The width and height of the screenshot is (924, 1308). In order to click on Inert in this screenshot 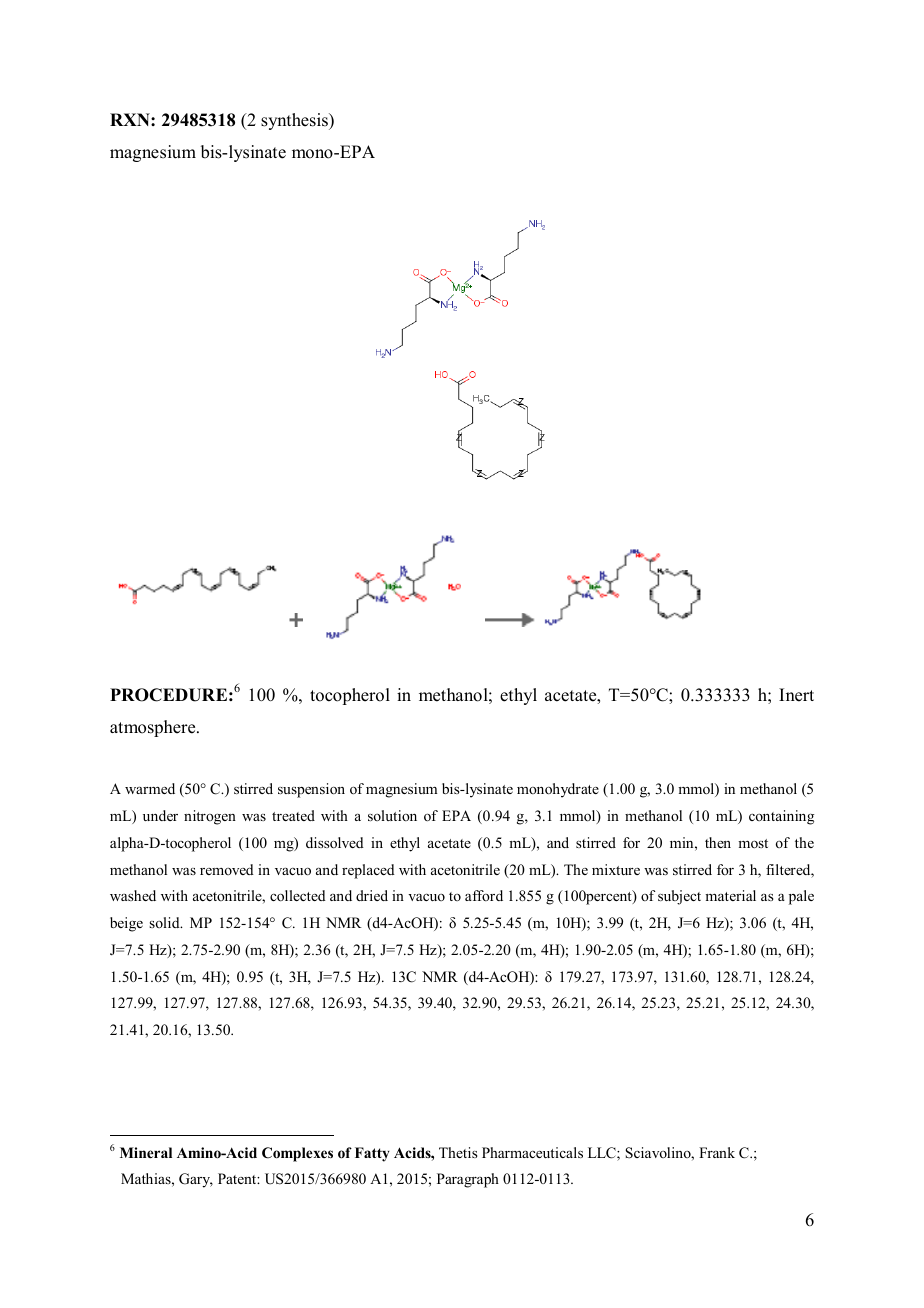, I will do `click(796, 695)`.
